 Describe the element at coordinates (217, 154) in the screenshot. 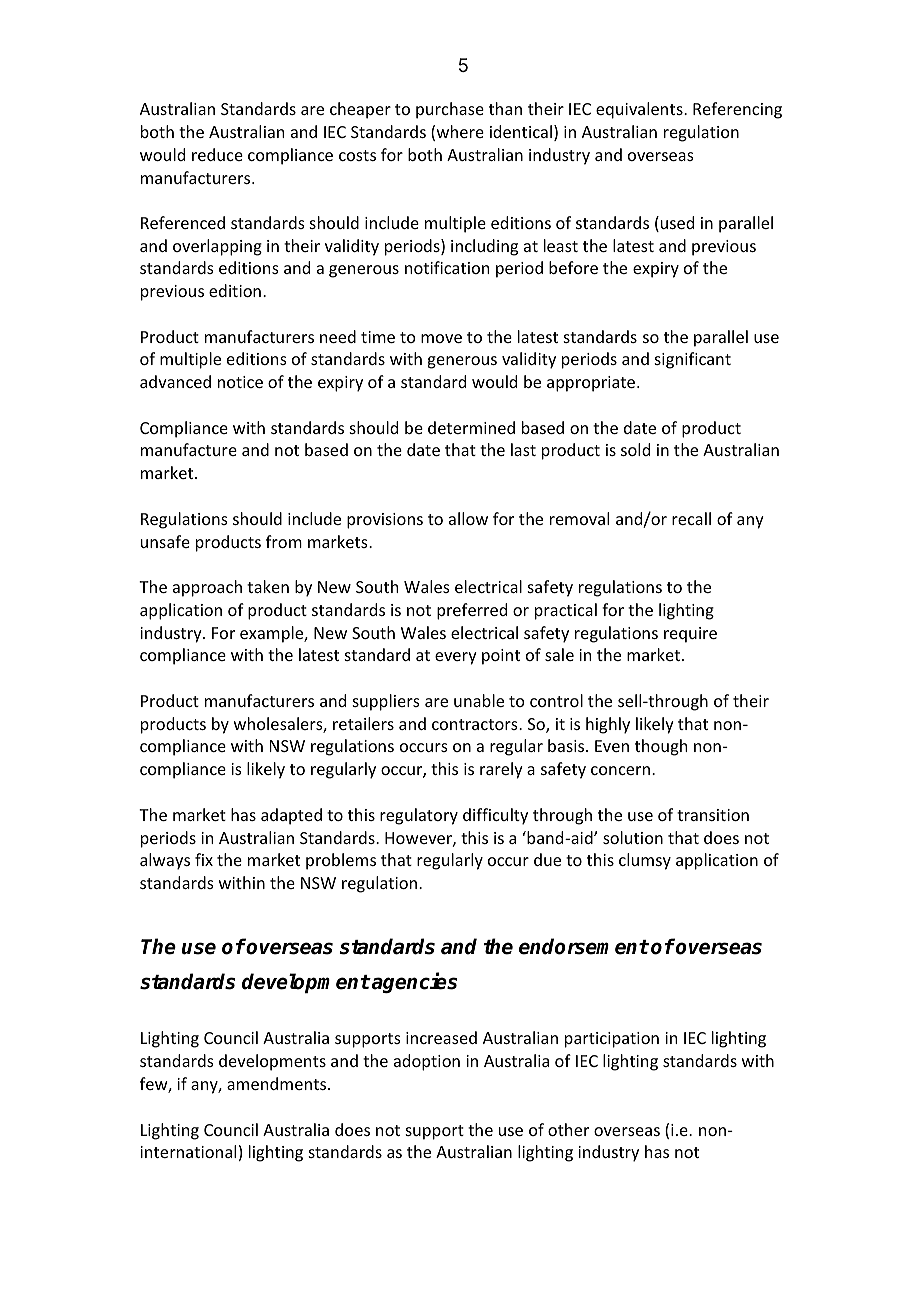

I see `reduce` at that location.
